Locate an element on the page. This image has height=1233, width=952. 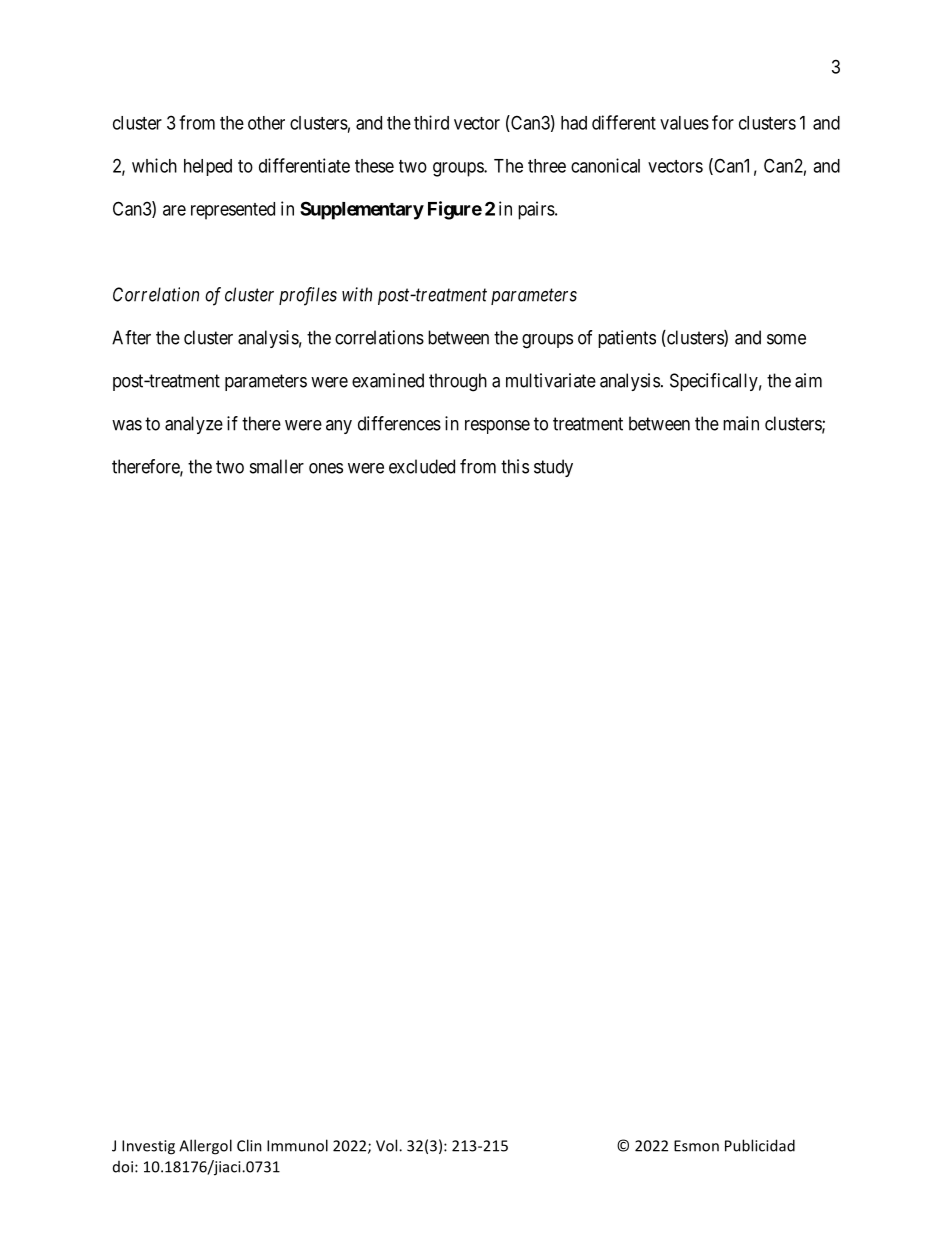
Immunol is located at coordinates (297, 1145).
